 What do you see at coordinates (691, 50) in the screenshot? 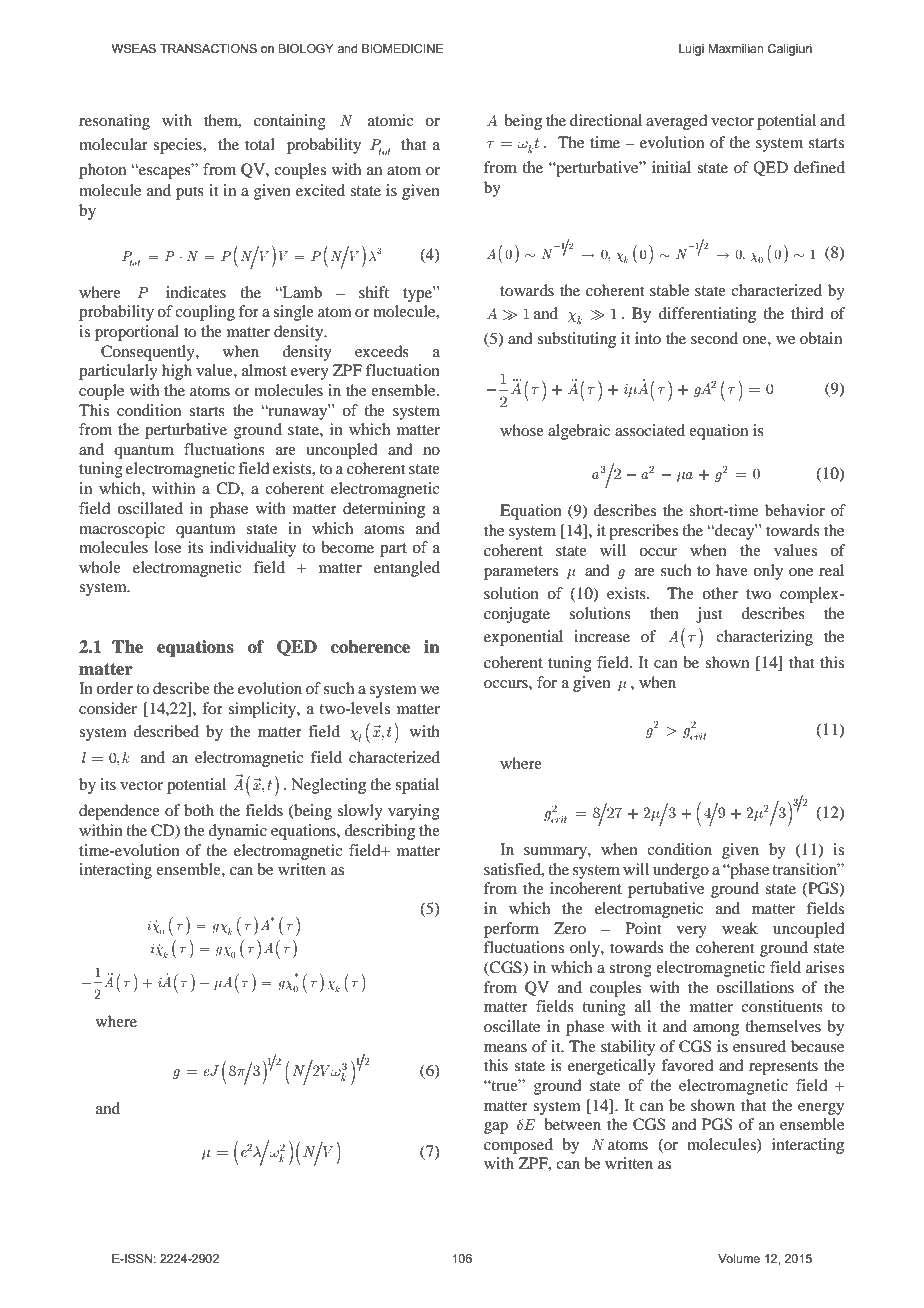
I see `Luigi` at bounding box center [691, 50].
